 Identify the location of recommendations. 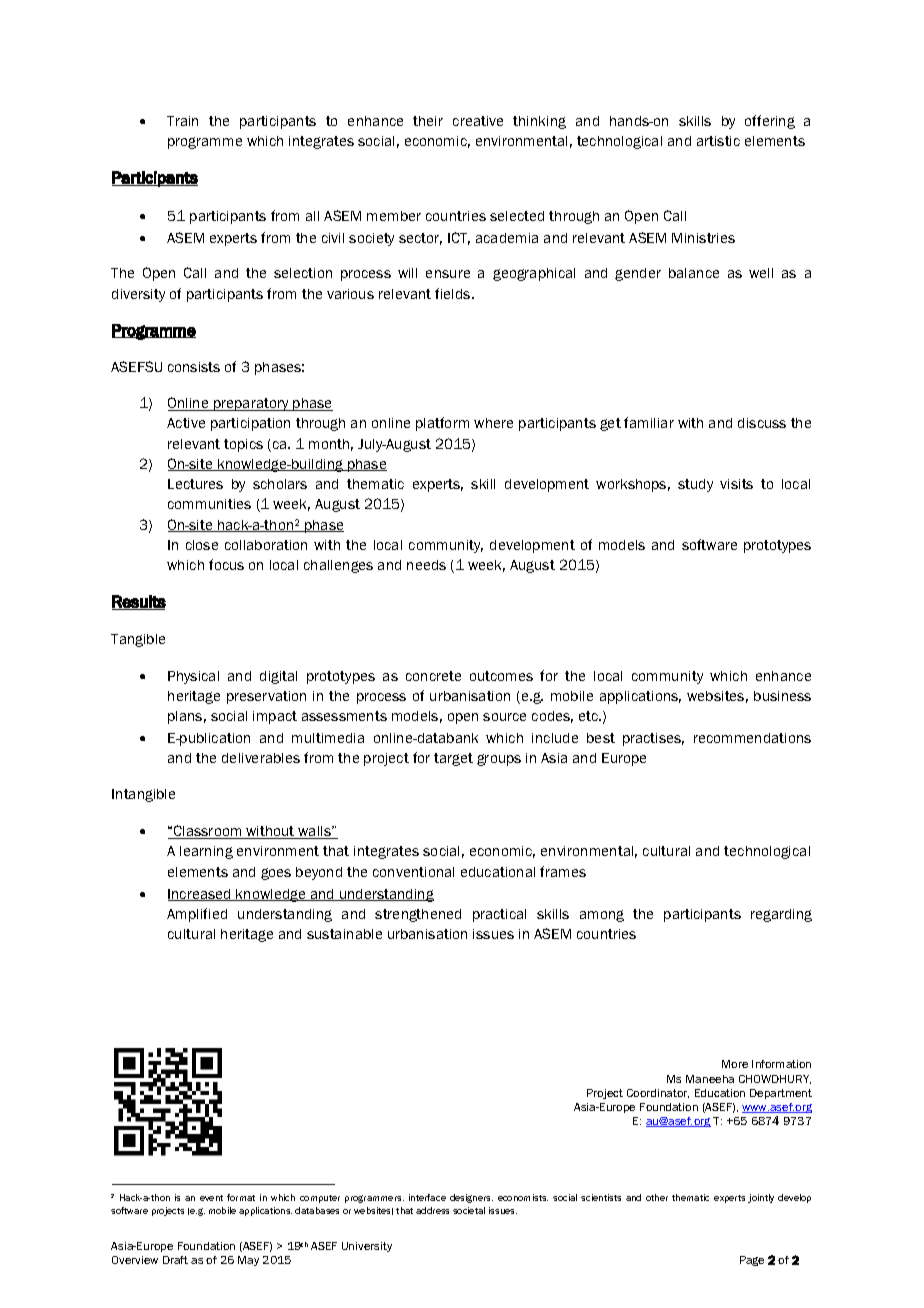
(752, 738).
